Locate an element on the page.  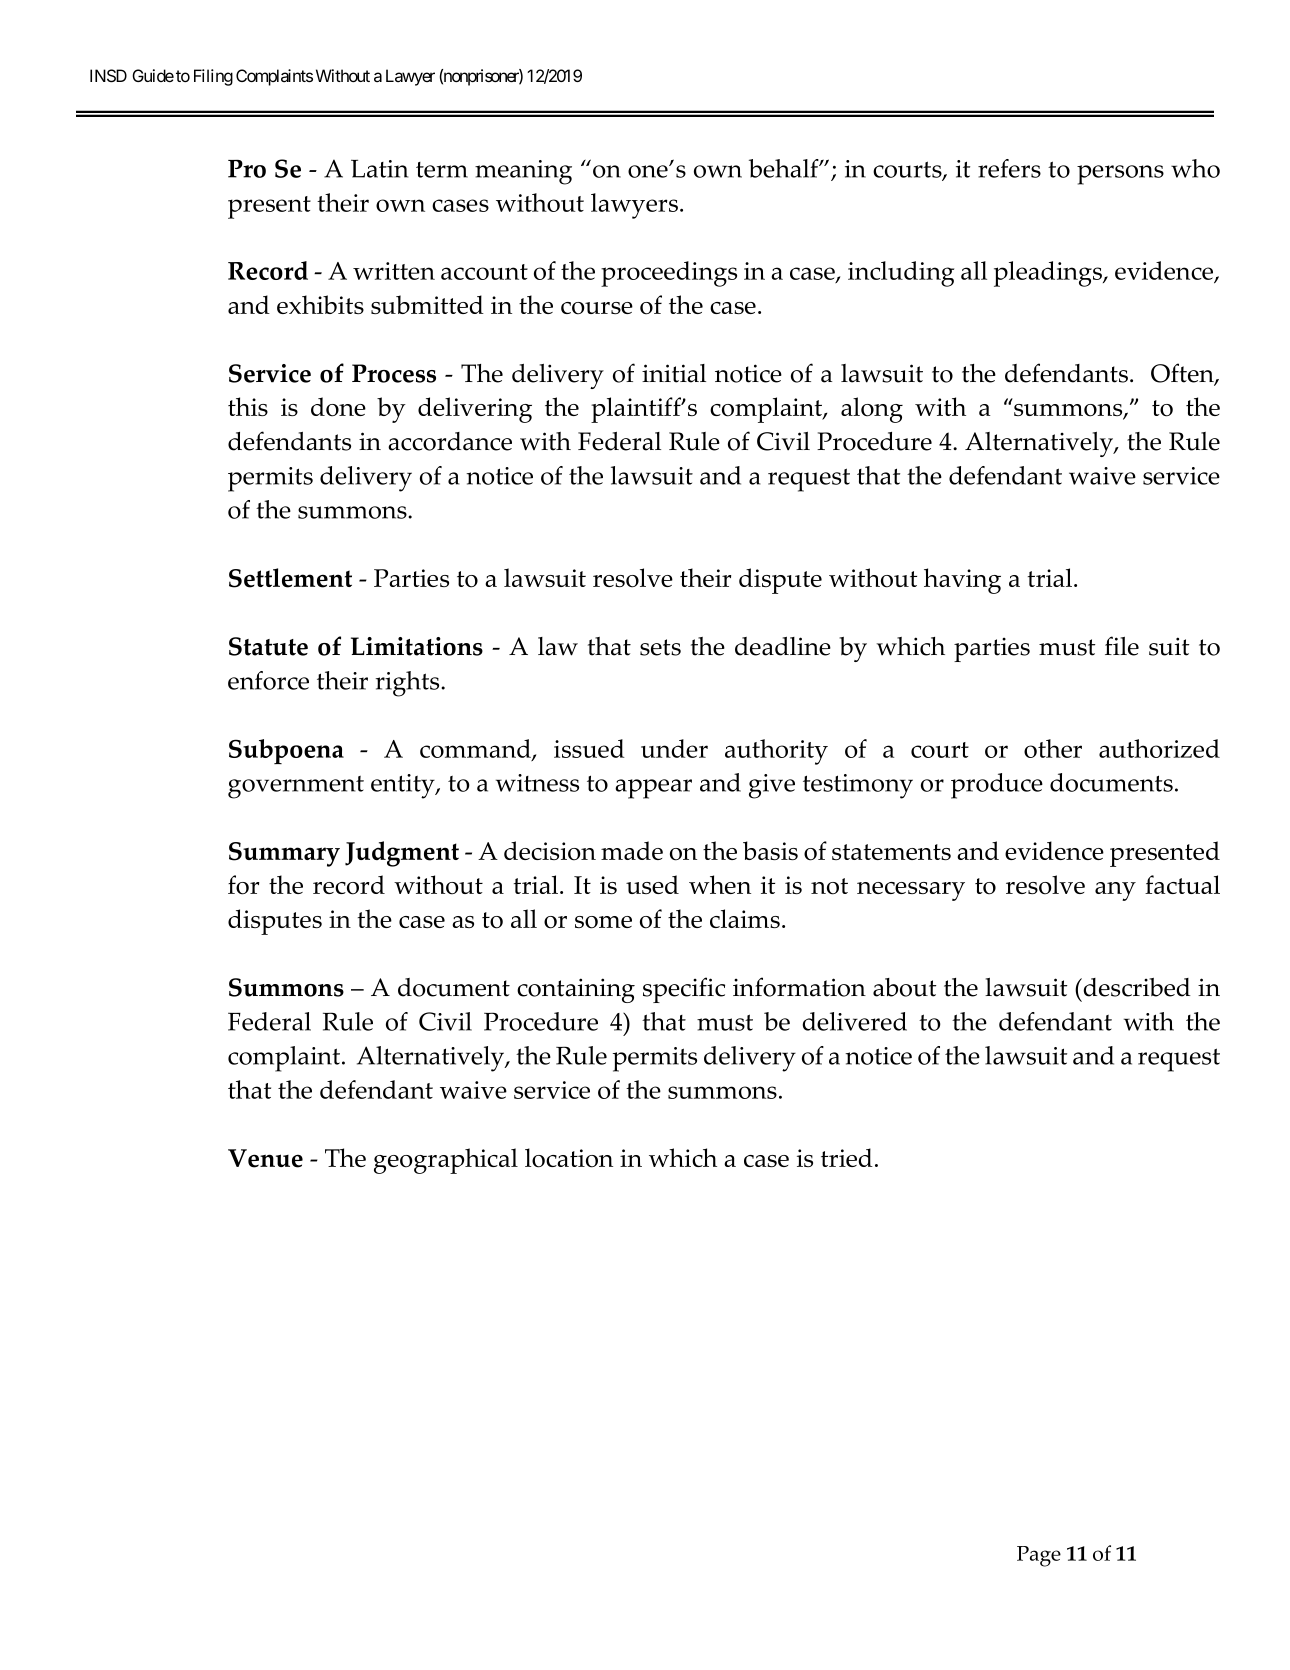
persons is located at coordinates (1120, 175).
